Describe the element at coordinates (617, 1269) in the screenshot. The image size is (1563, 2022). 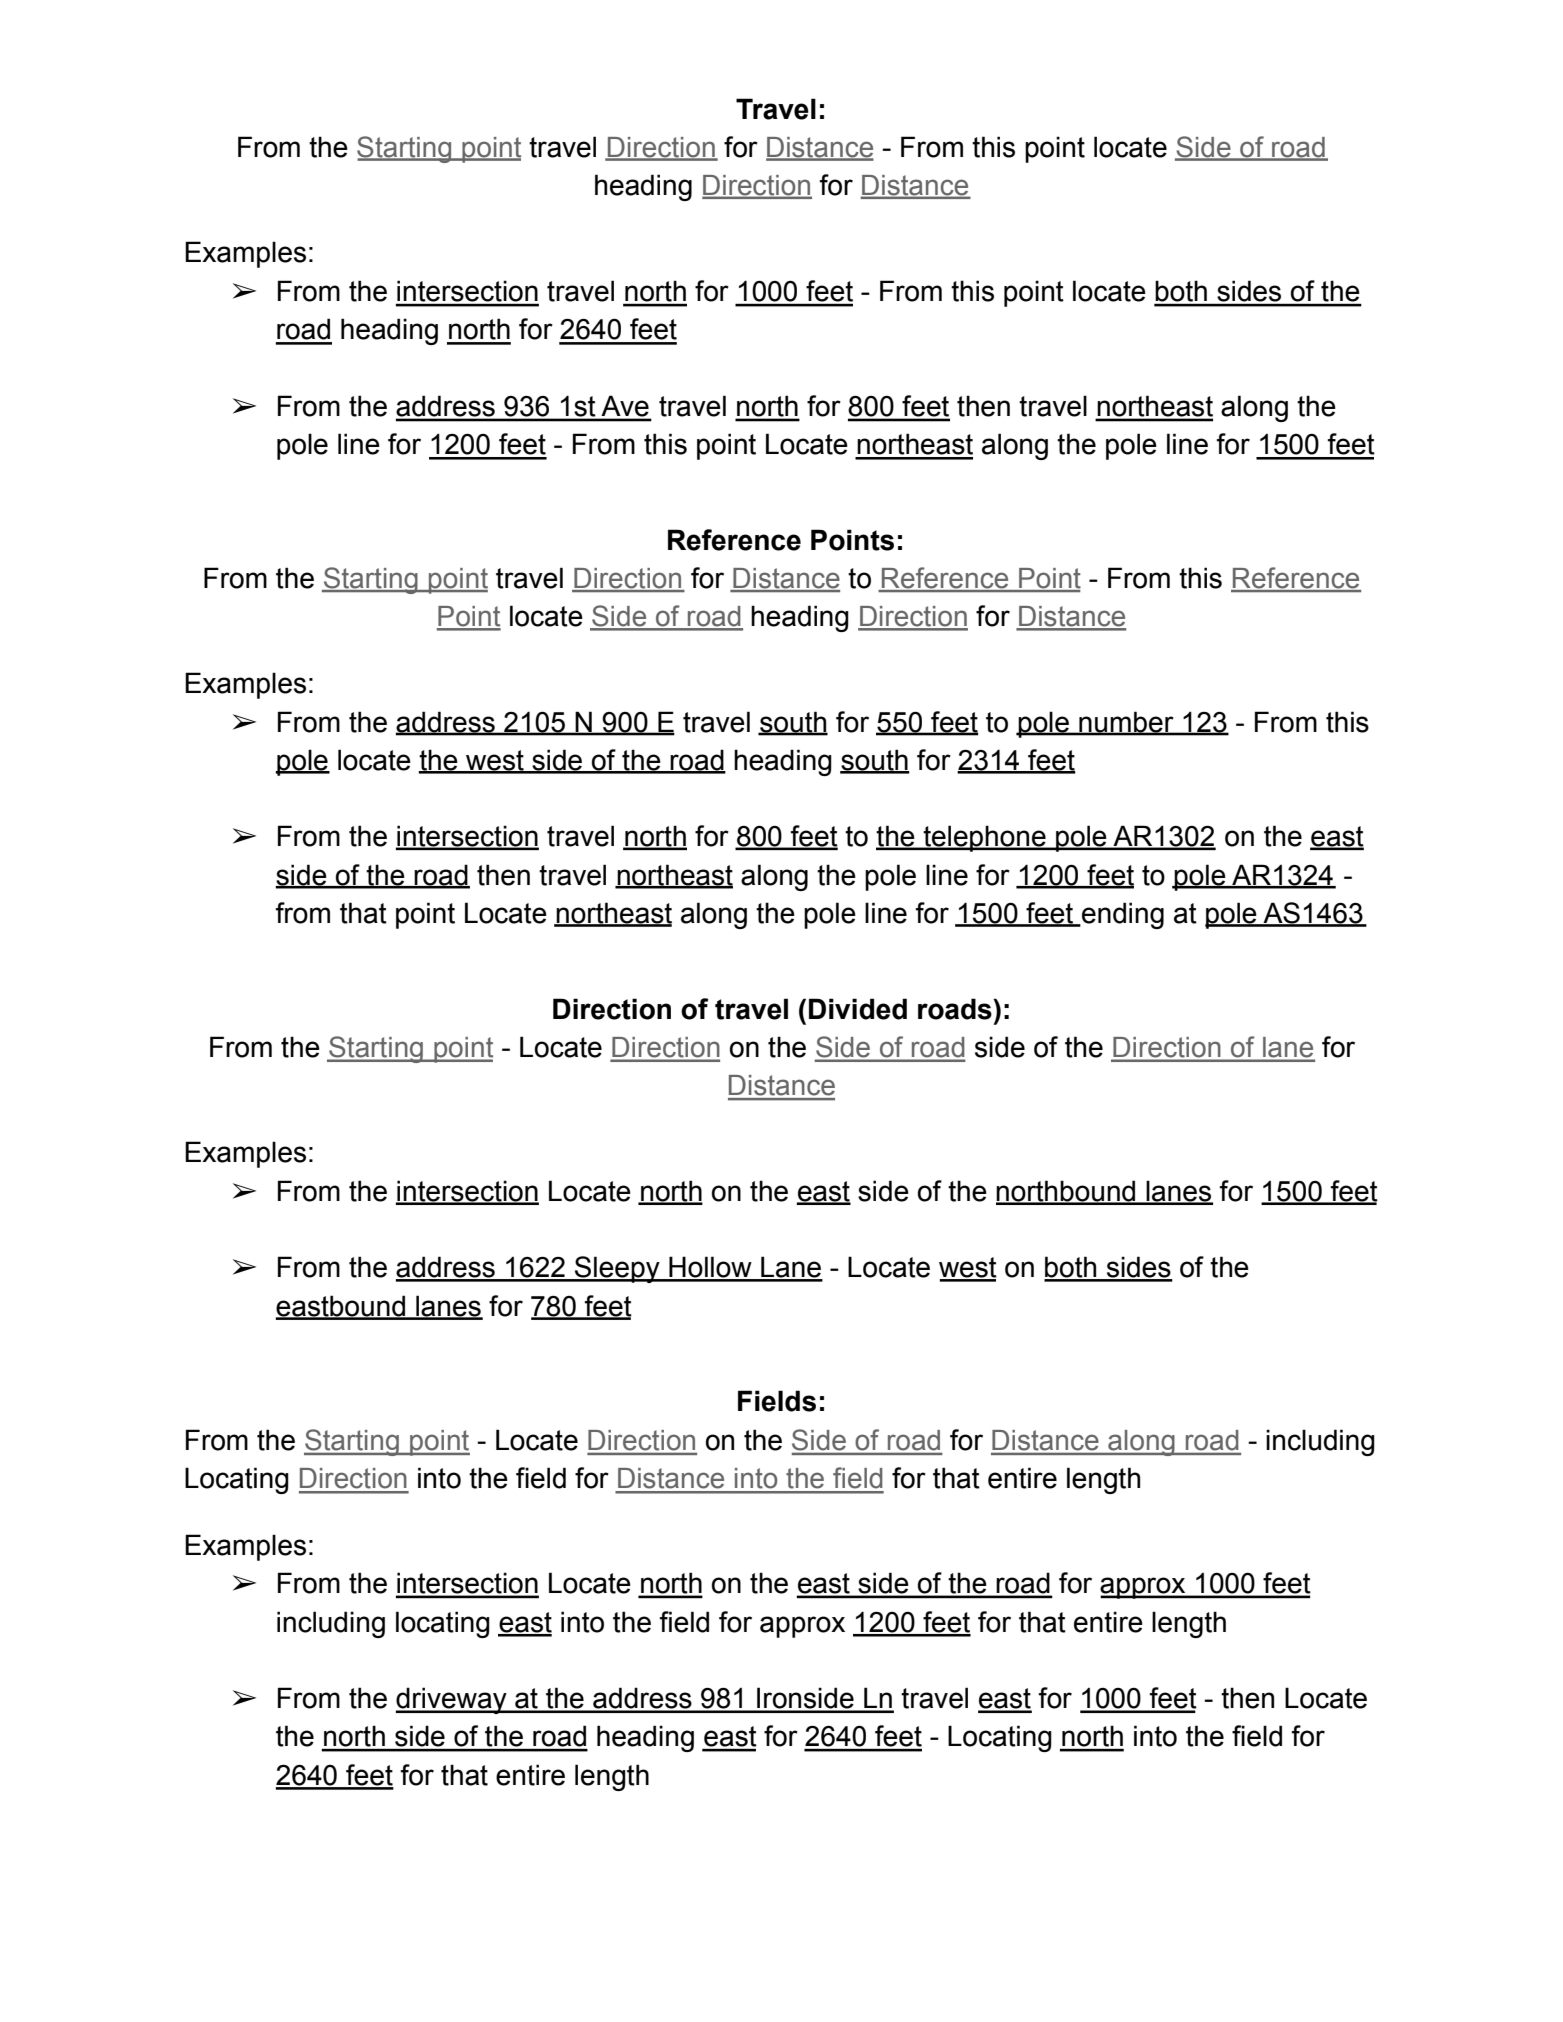
I see `Sleepy` at that location.
